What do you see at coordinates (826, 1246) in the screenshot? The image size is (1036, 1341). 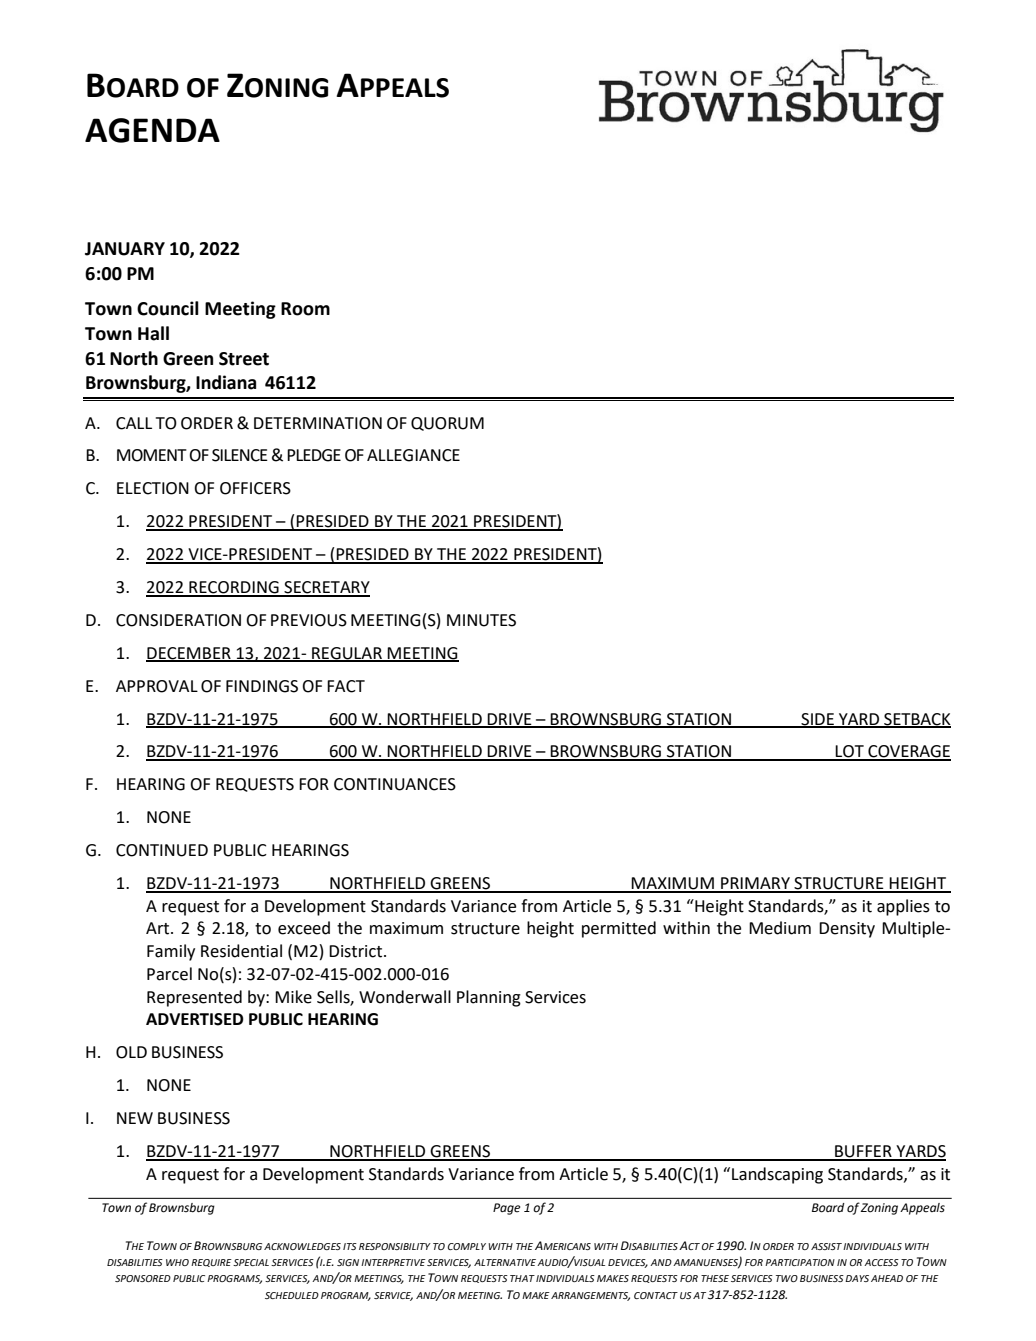 I see `ASSIST` at bounding box center [826, 1246].
